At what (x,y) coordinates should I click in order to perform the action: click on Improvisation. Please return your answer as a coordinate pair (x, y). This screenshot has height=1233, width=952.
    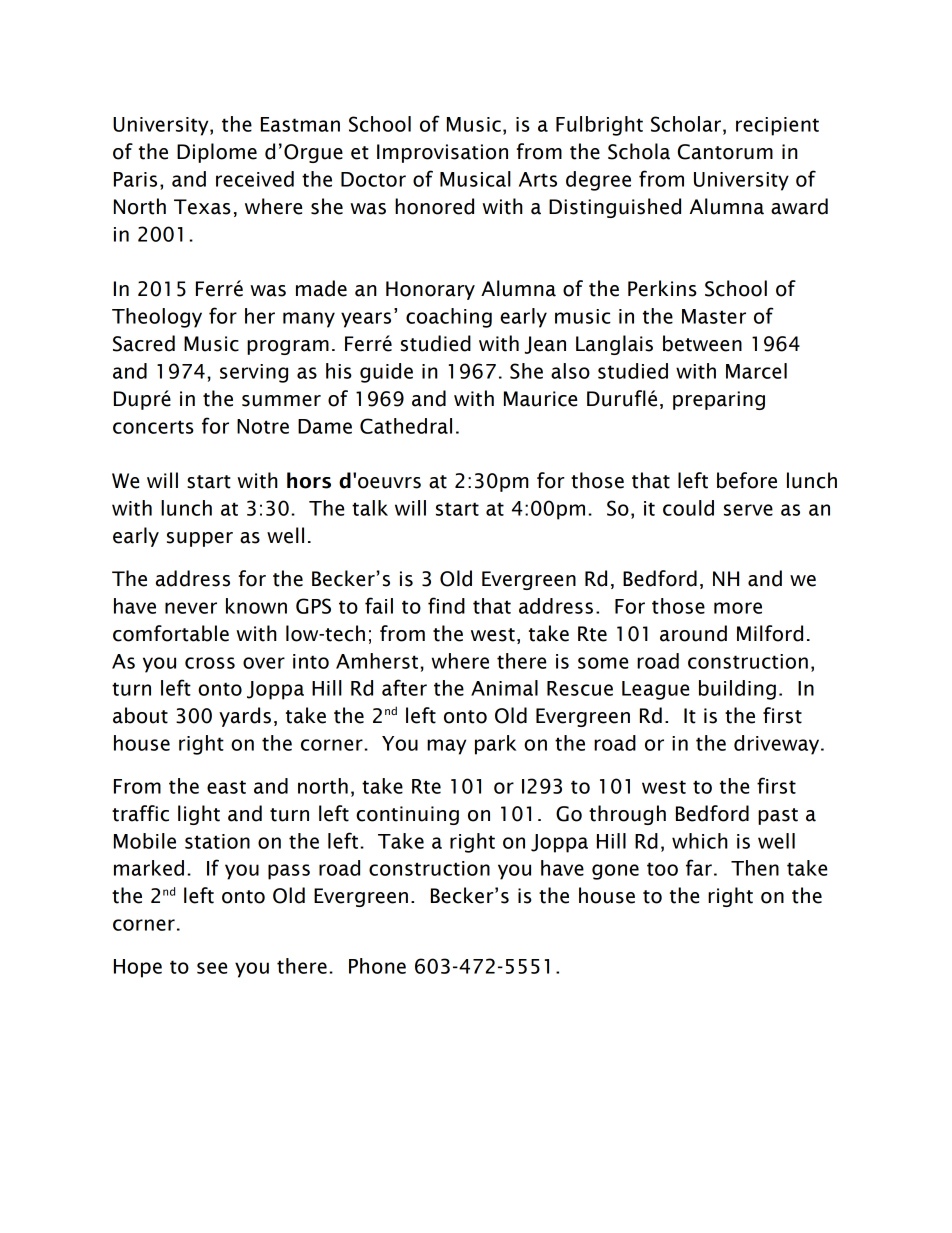
    Looking at the image, I should click on (442, 153).
